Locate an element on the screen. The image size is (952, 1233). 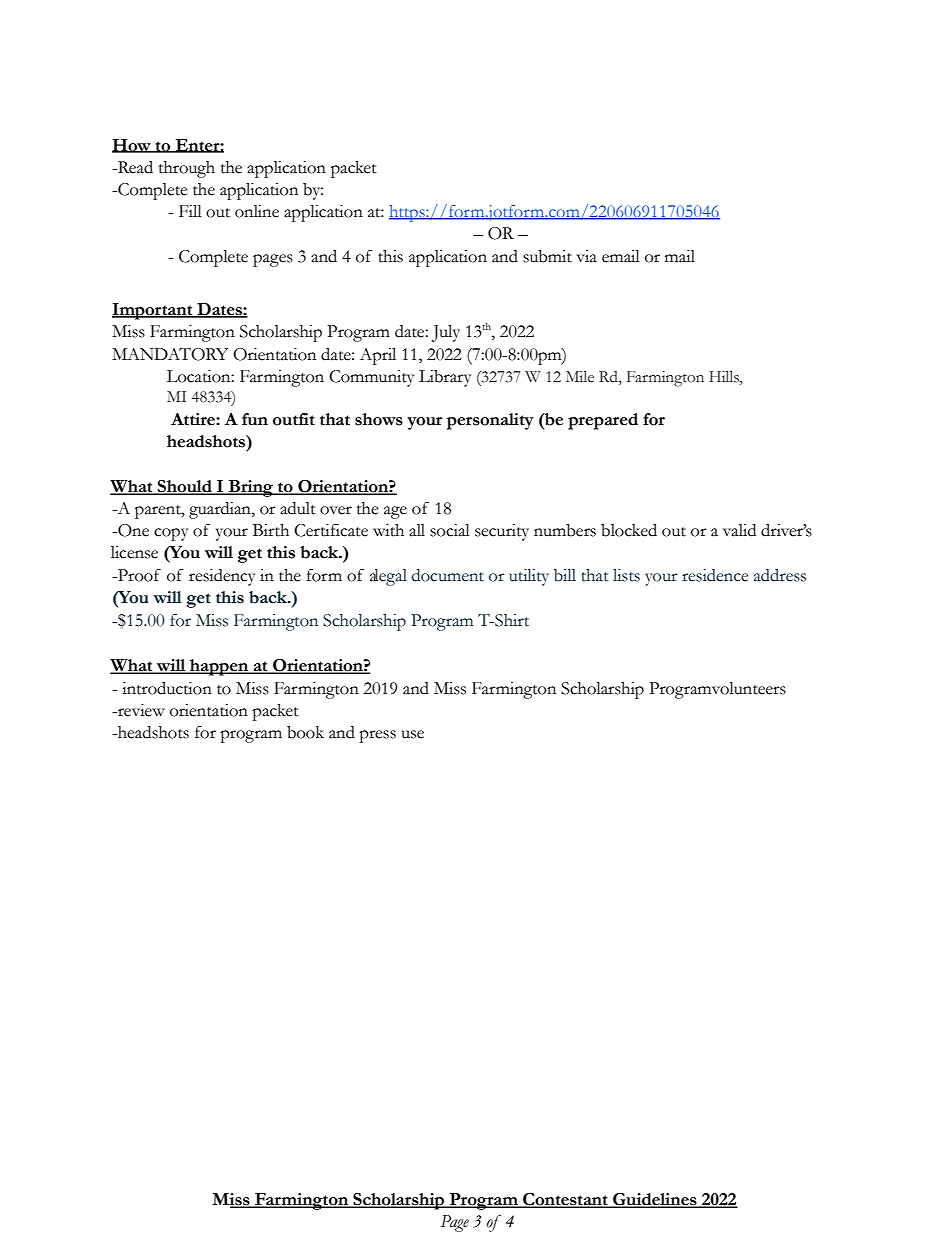
Guidelines is located at coordinates (655, 1200).
